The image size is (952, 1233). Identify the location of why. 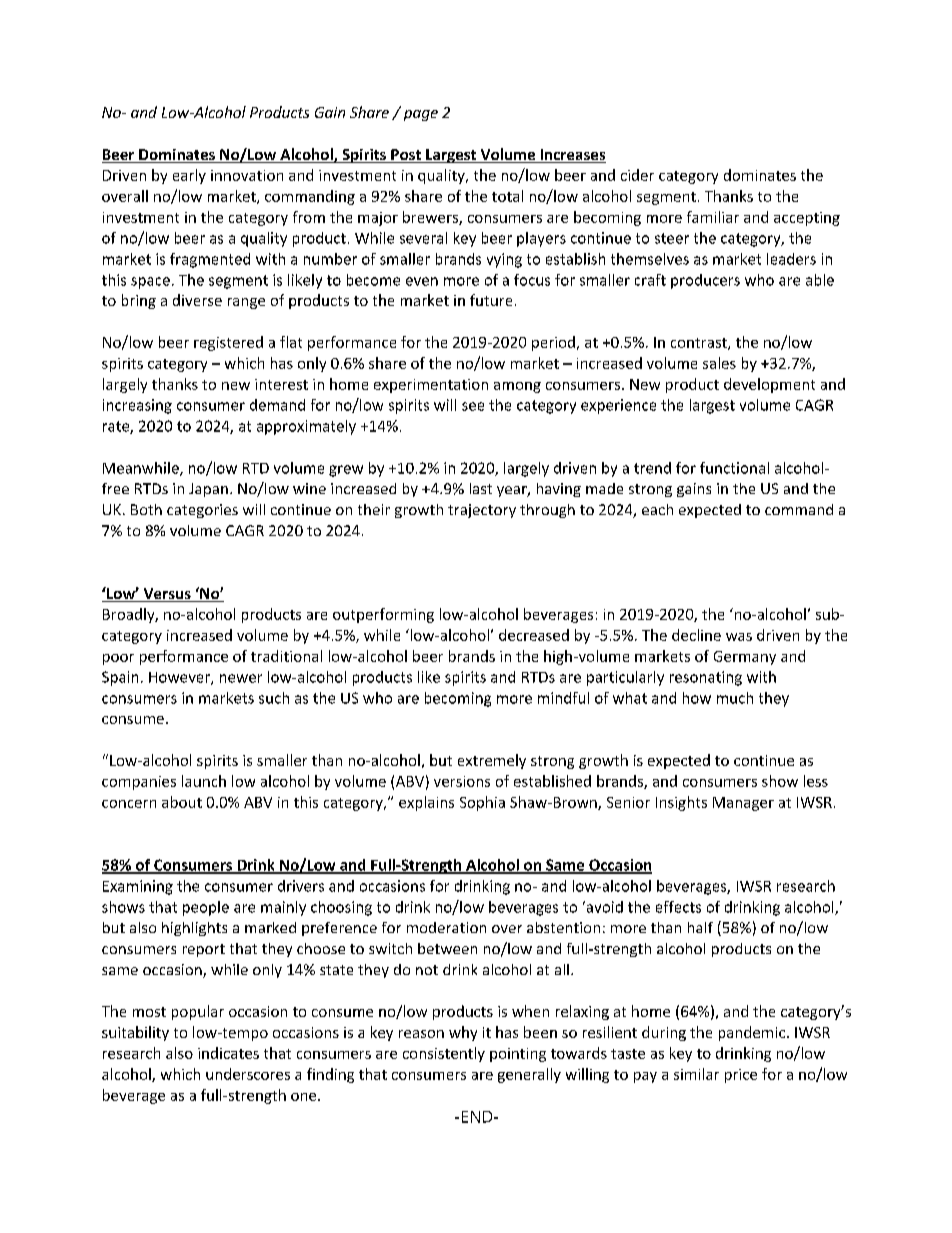
(463, 1033).
